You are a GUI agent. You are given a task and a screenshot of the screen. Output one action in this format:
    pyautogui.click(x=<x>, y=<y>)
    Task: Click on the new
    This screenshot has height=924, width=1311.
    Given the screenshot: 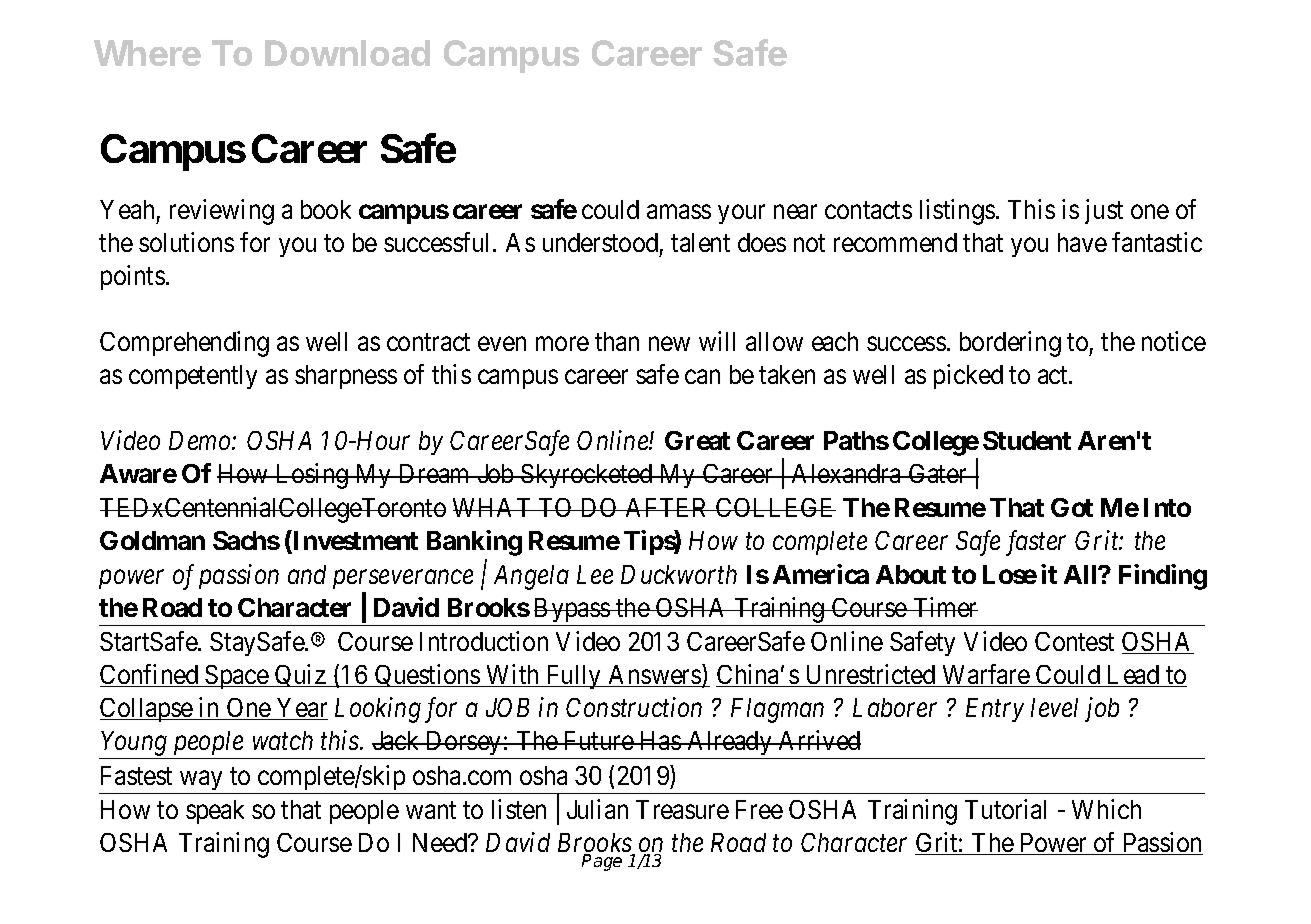 What is the action you would take?
    pyautogui.click(x=669, y=344)
